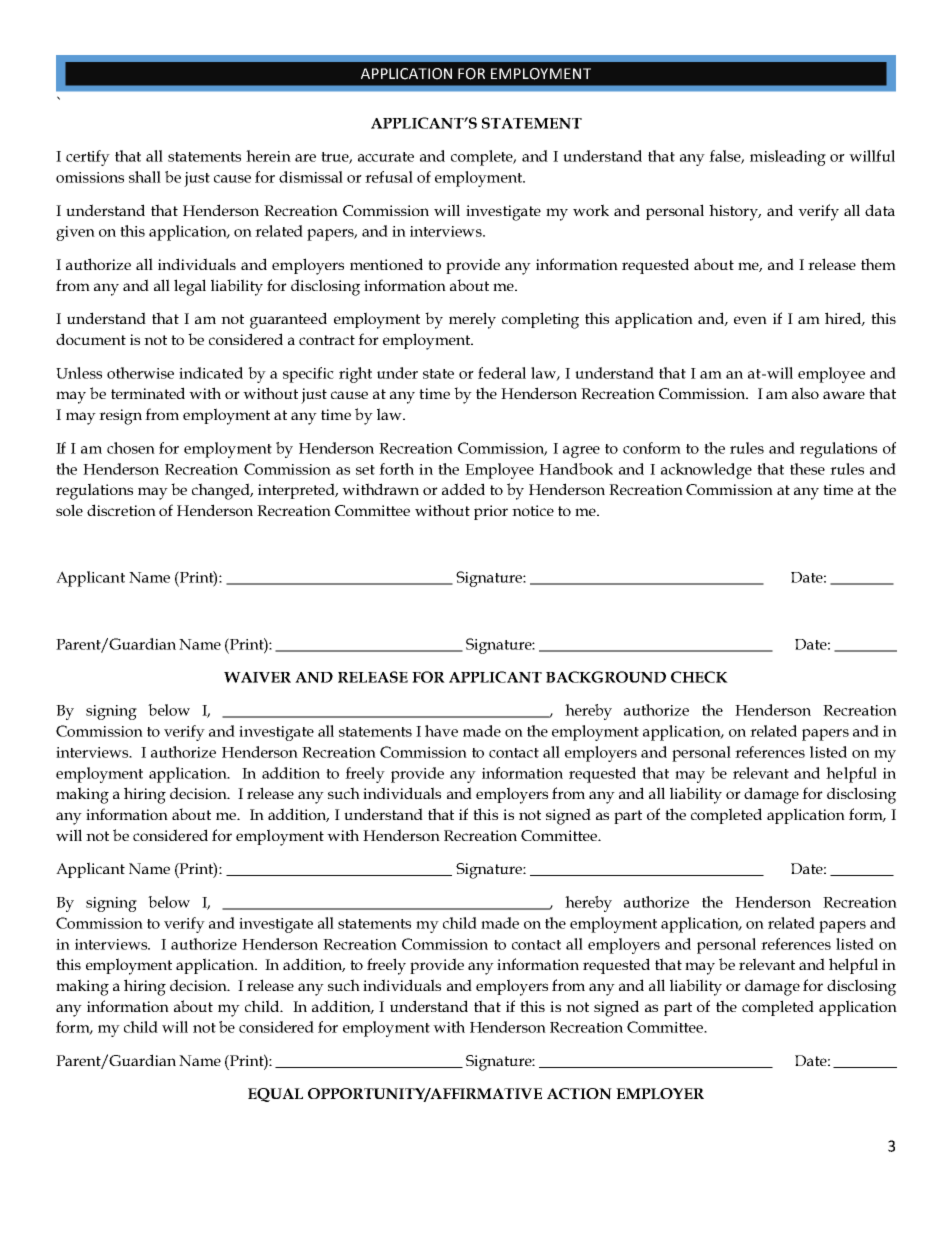  What do you see at coordinates (257, 677) in the screenshot?
I see `WAIVER` at bounding box center [257, 677].
